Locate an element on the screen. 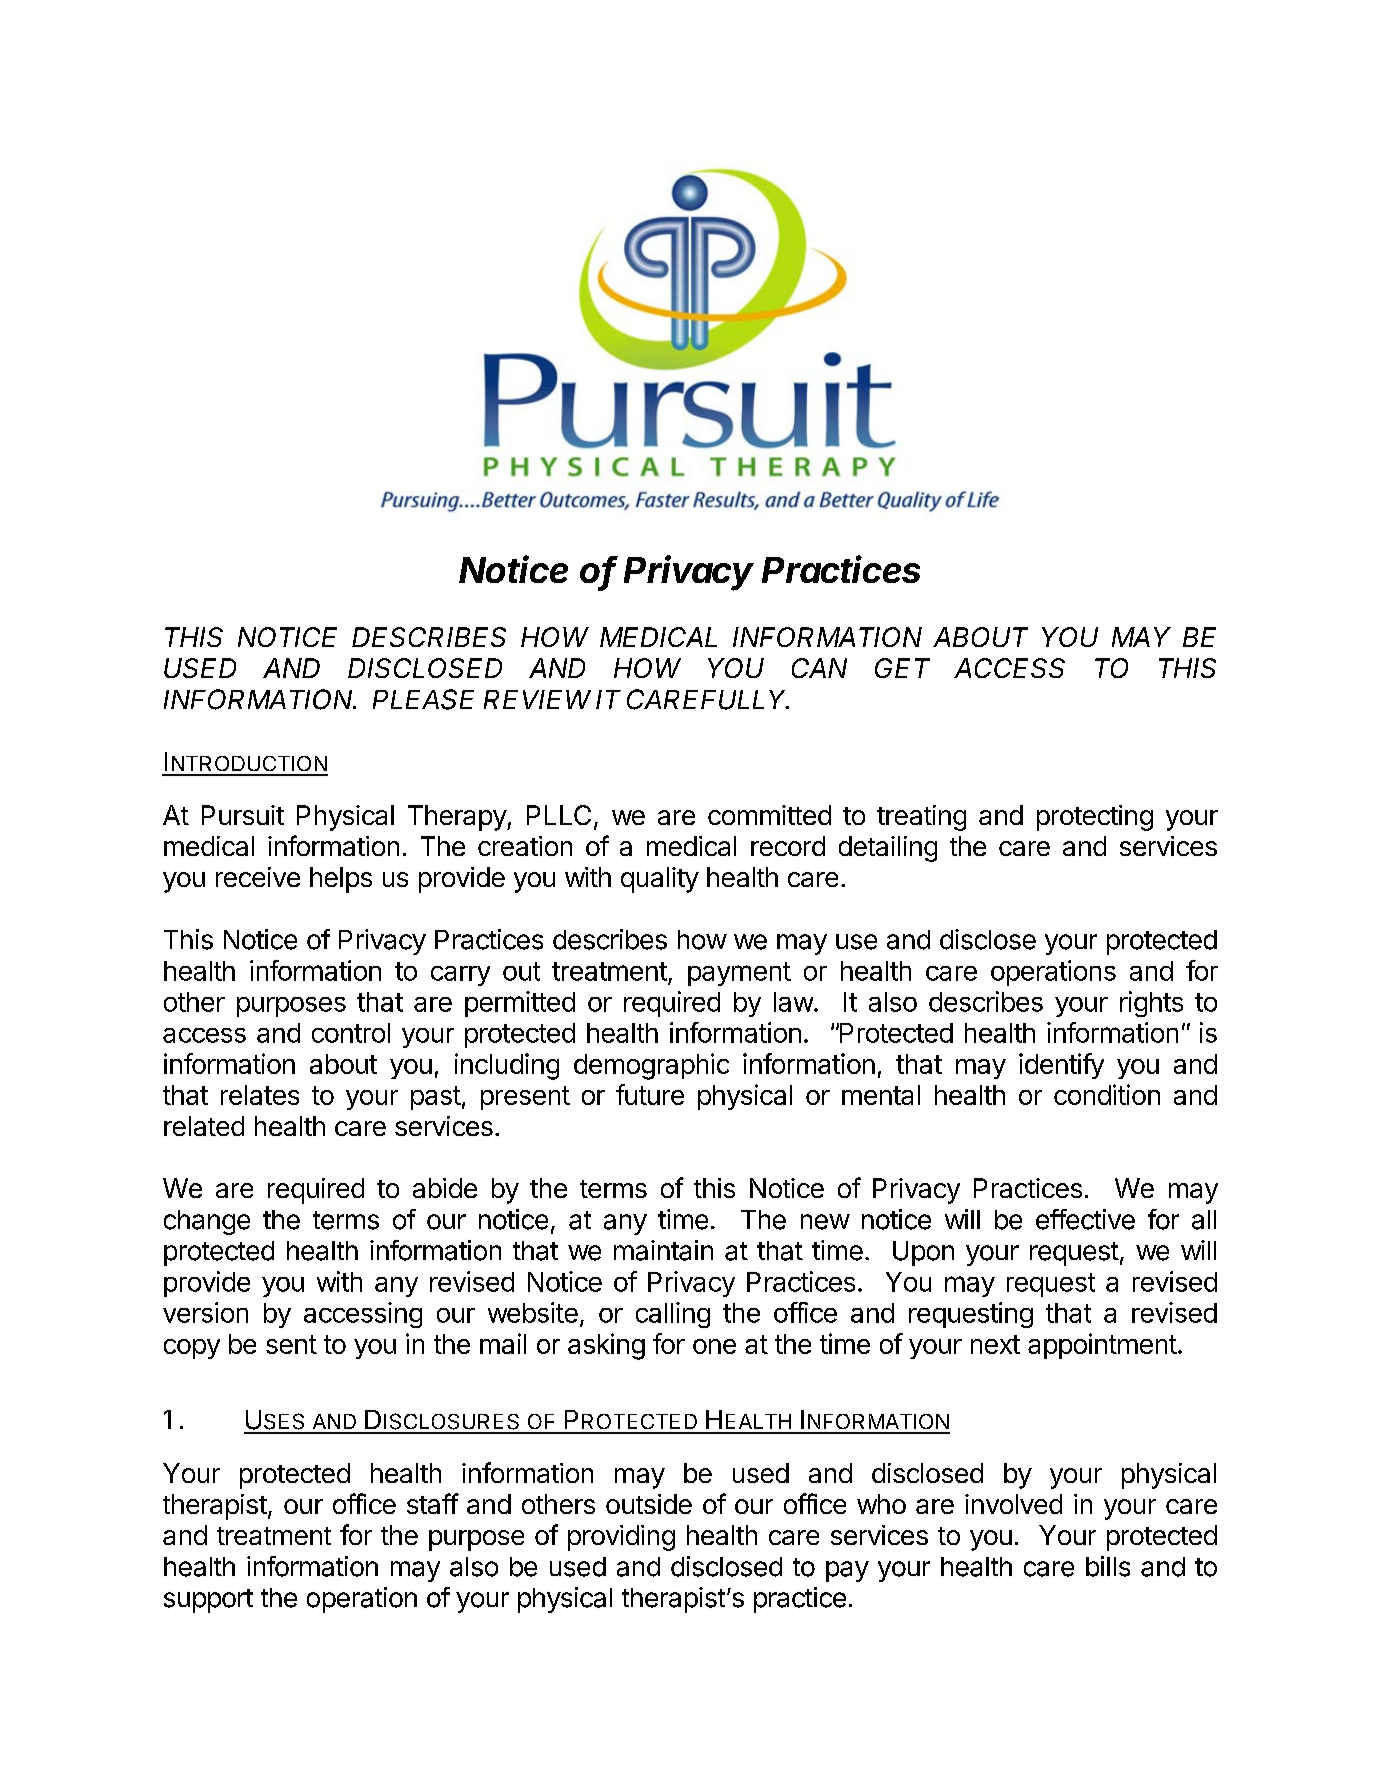  protecting is located at coordinates (1095, 818).
